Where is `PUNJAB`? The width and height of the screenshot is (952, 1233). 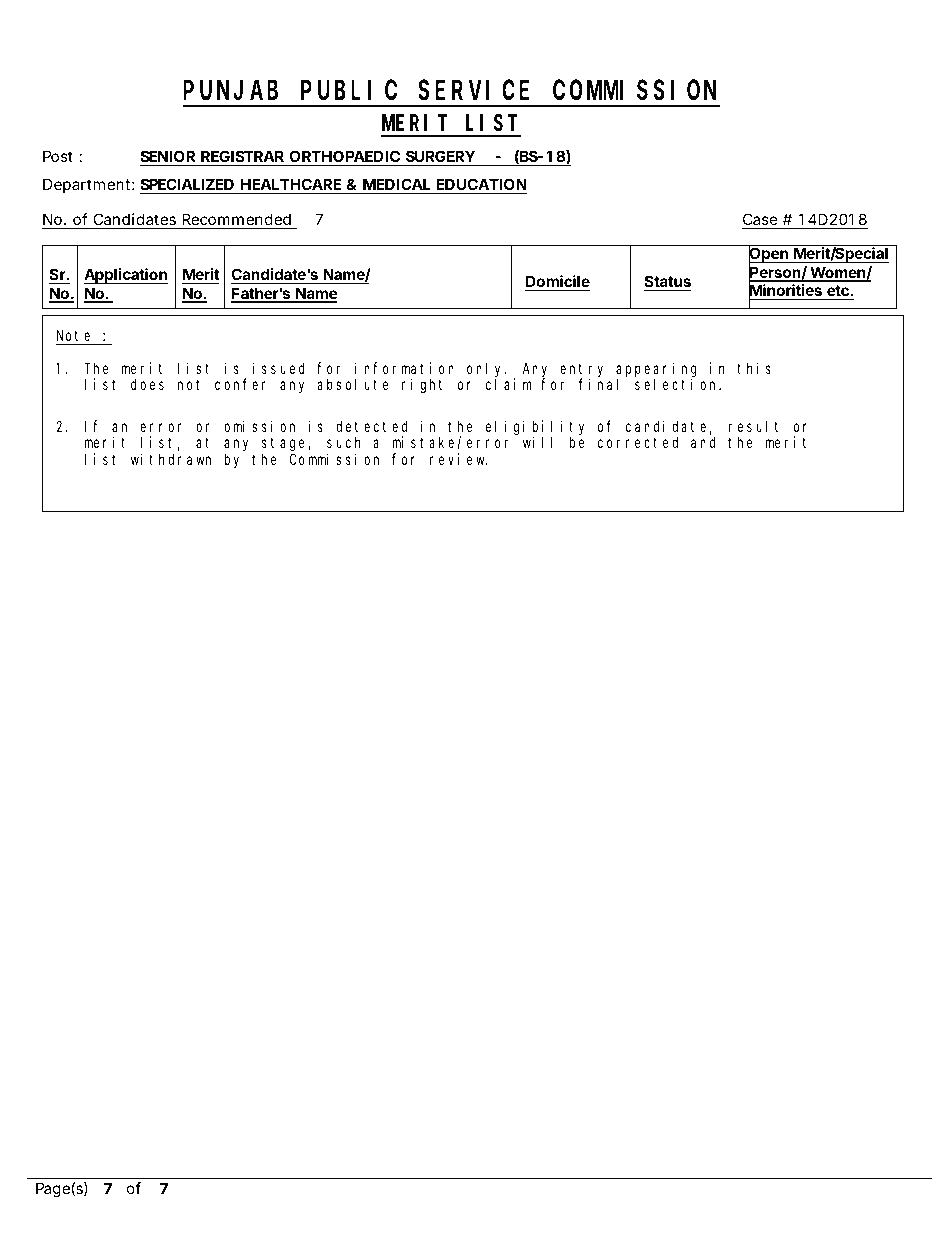
PUNJAB is located at coordinates (230, 91).
